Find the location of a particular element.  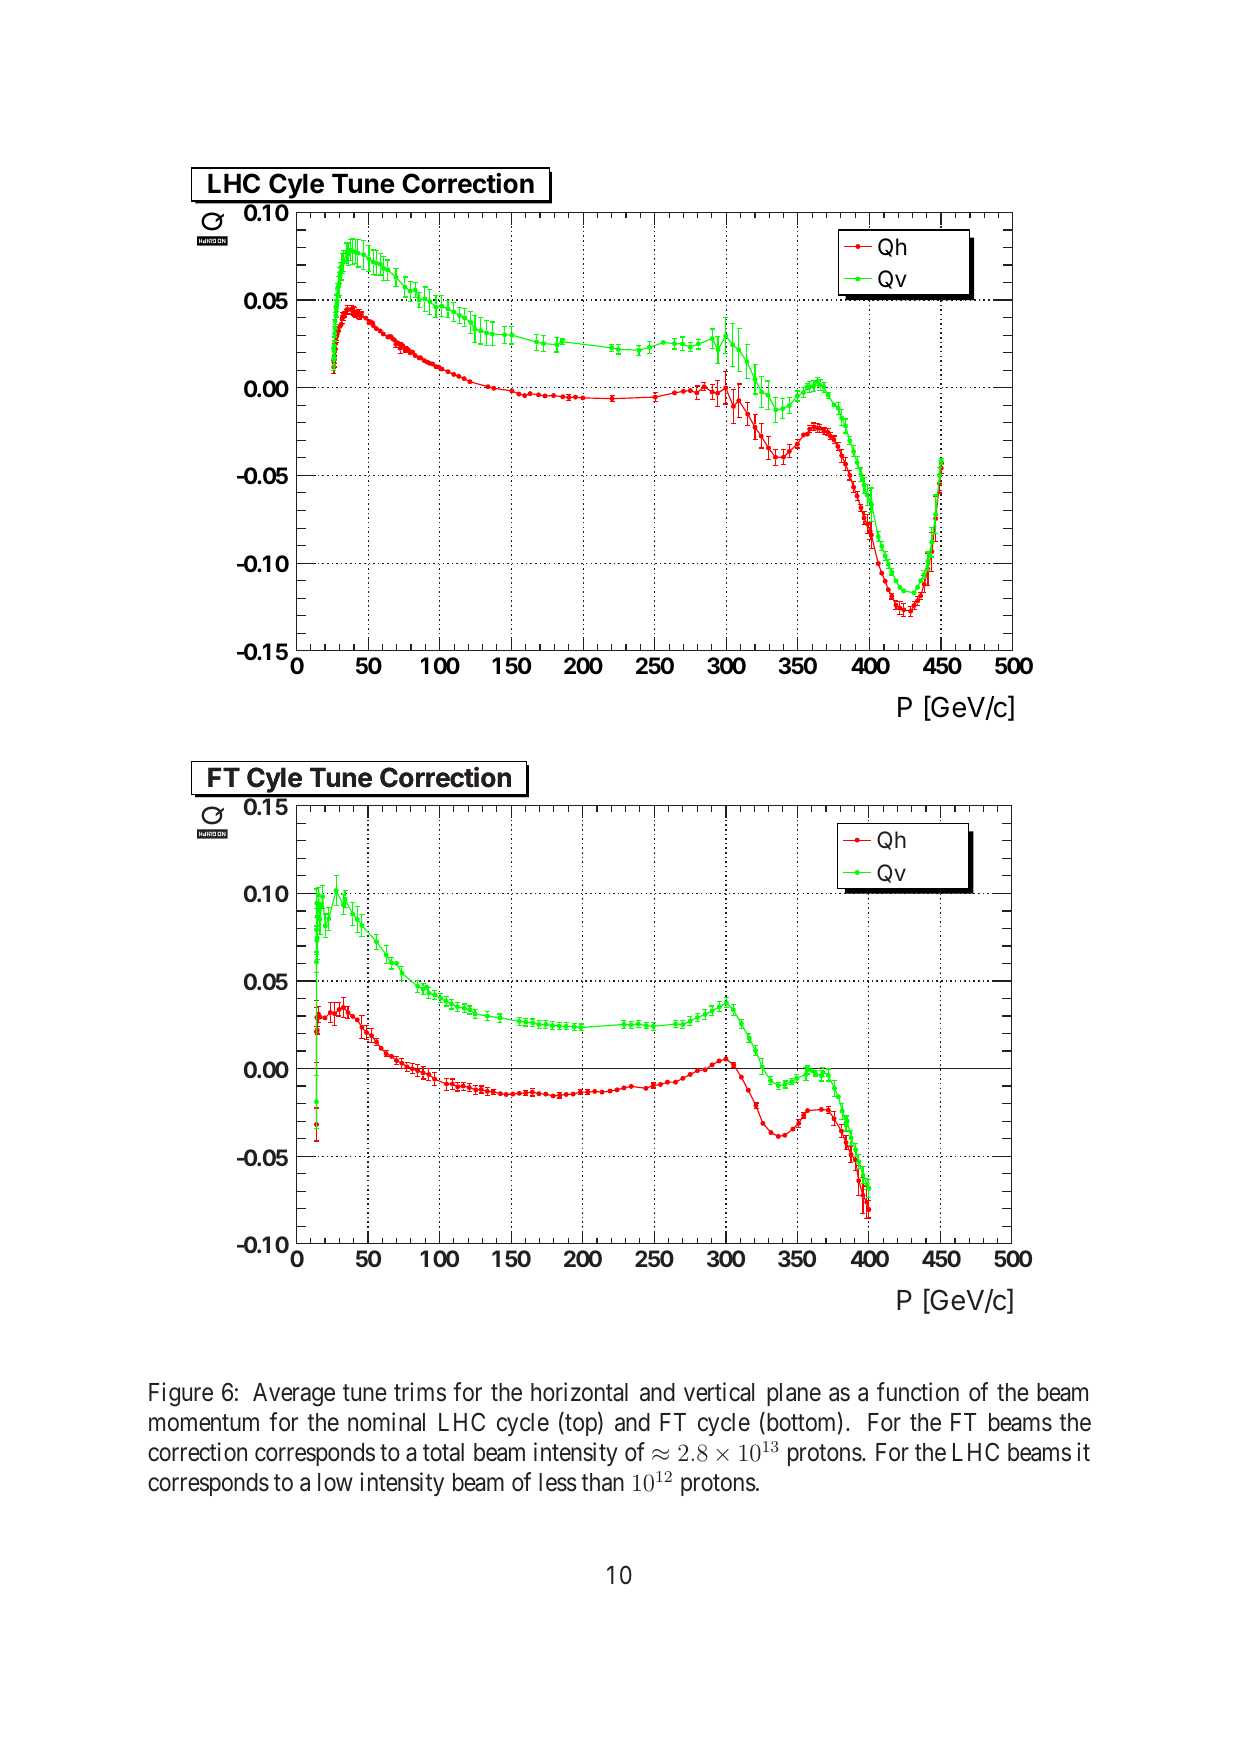

Figure is located at coordinates (181, 1394).
